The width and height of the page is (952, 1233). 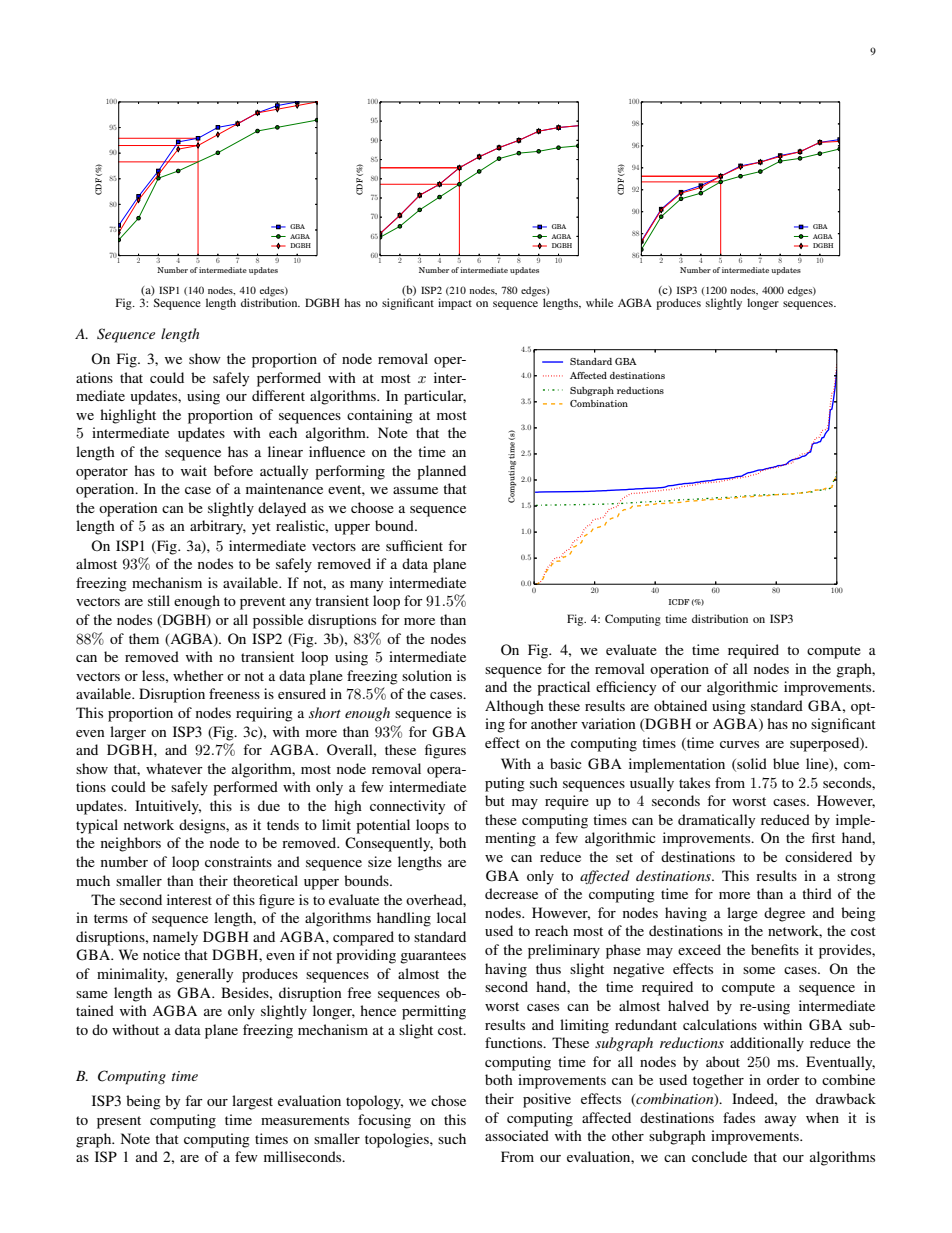 What do you see at coordinates (174, 768) in the page?
I see `whatever` at bounding box center [174, 768].
